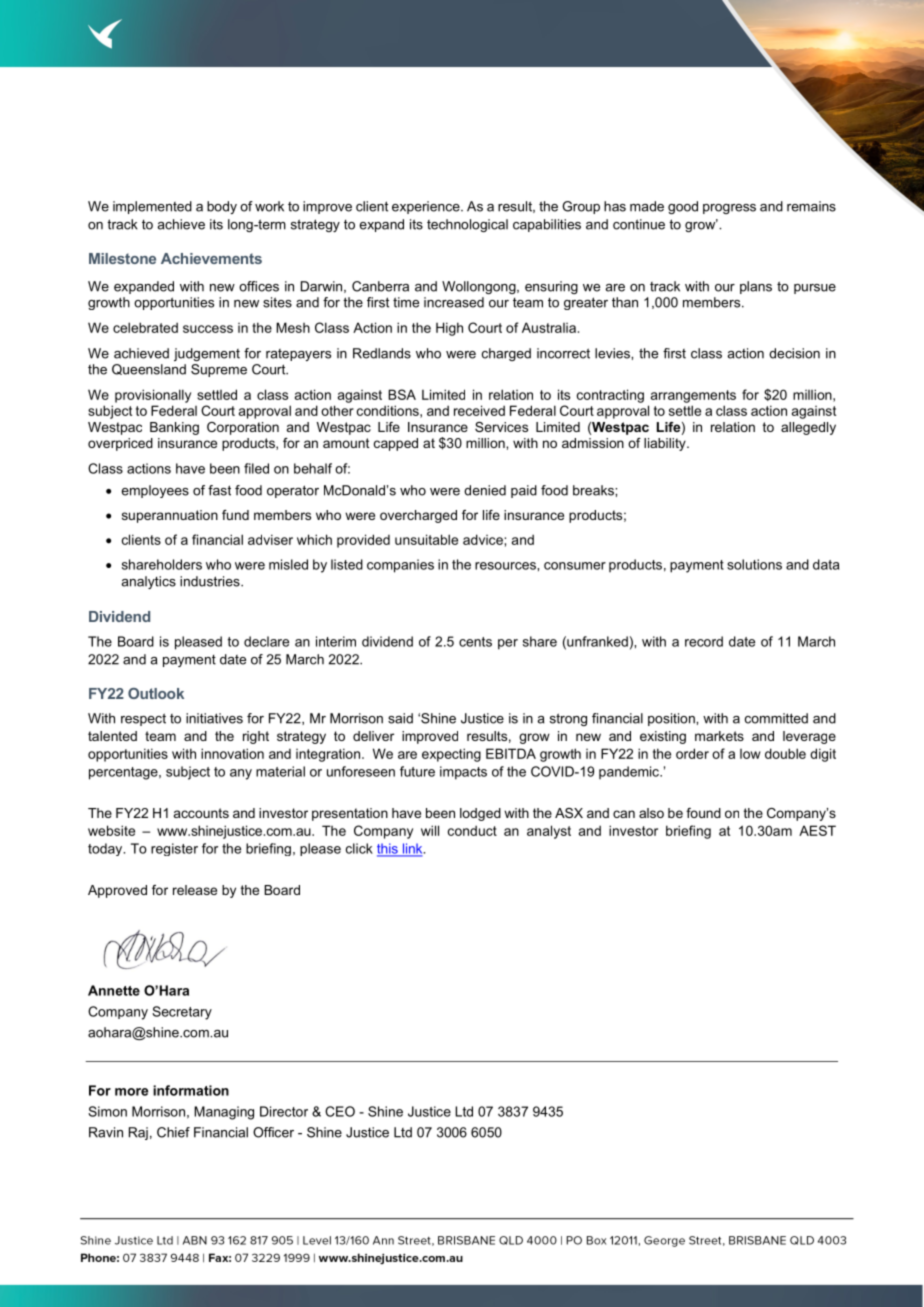 Image resolution: width=924 pixels, height=1307 pixels. What do you see at coordinates (729, 209) in the document?
I see `progress` at bounding box center [729, 209].
